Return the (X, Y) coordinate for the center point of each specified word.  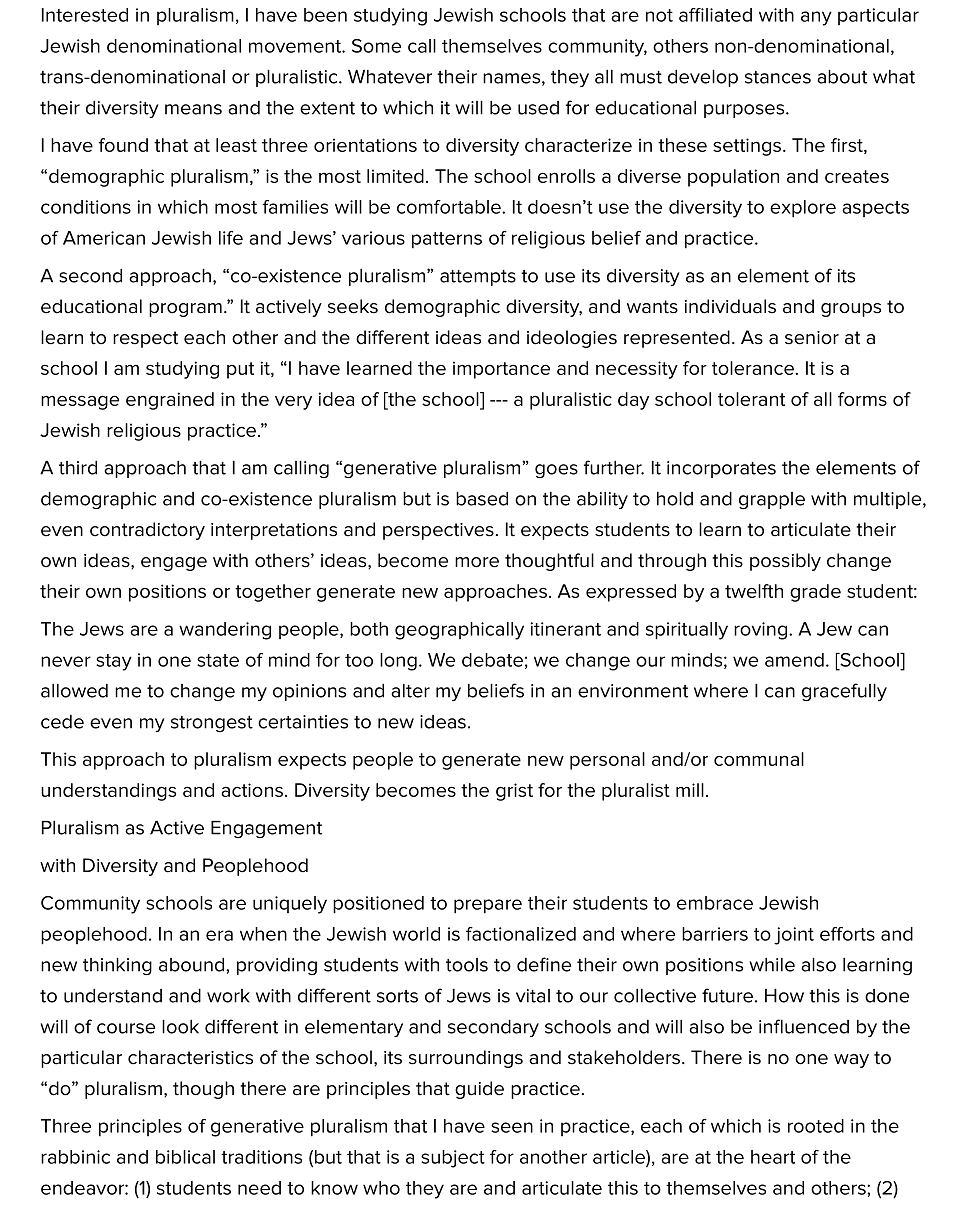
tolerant (751, 399)
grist (514, 792)
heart (773, 1157)
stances (778, 77)
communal (759, 759)
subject (453, 1159)
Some (376, 46)
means (193, 109)
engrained (170, 401)
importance (501, 370)
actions (252, 790)
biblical (185, 1157)
